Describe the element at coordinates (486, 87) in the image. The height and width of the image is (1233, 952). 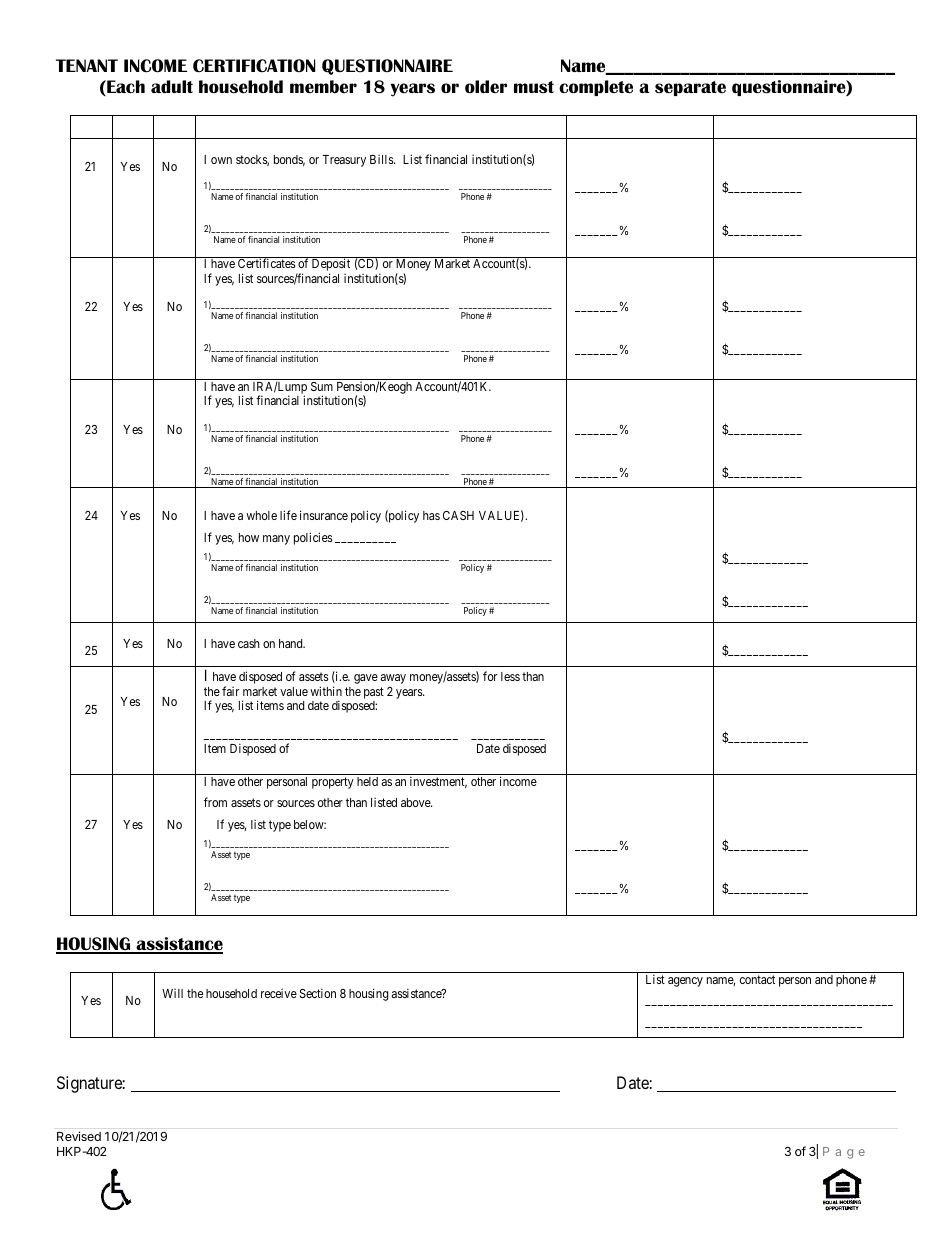
I see `older` at that location.
